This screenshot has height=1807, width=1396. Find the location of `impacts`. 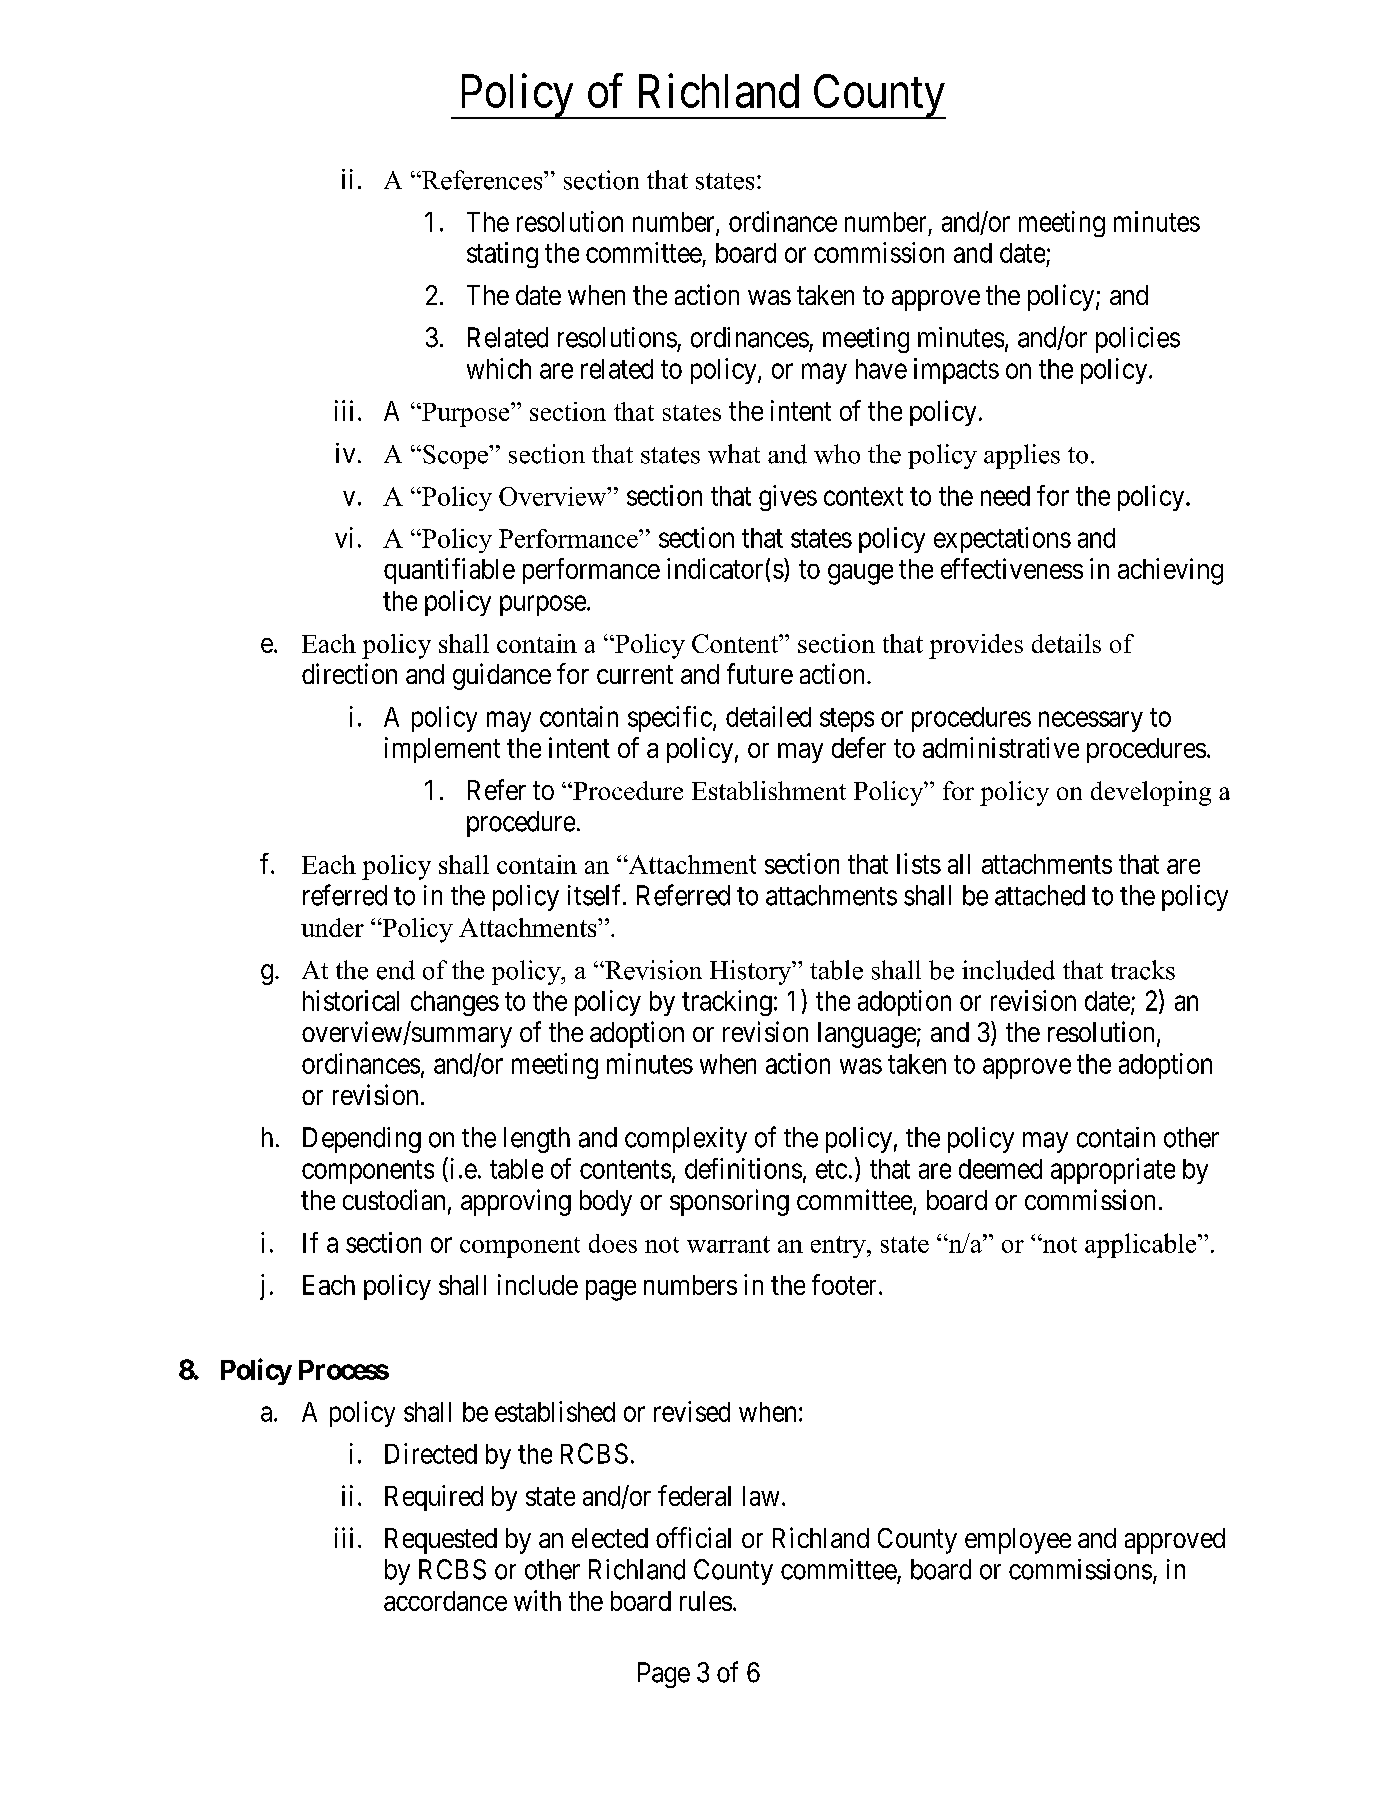

impacts is located at coordinates (956, 371).
